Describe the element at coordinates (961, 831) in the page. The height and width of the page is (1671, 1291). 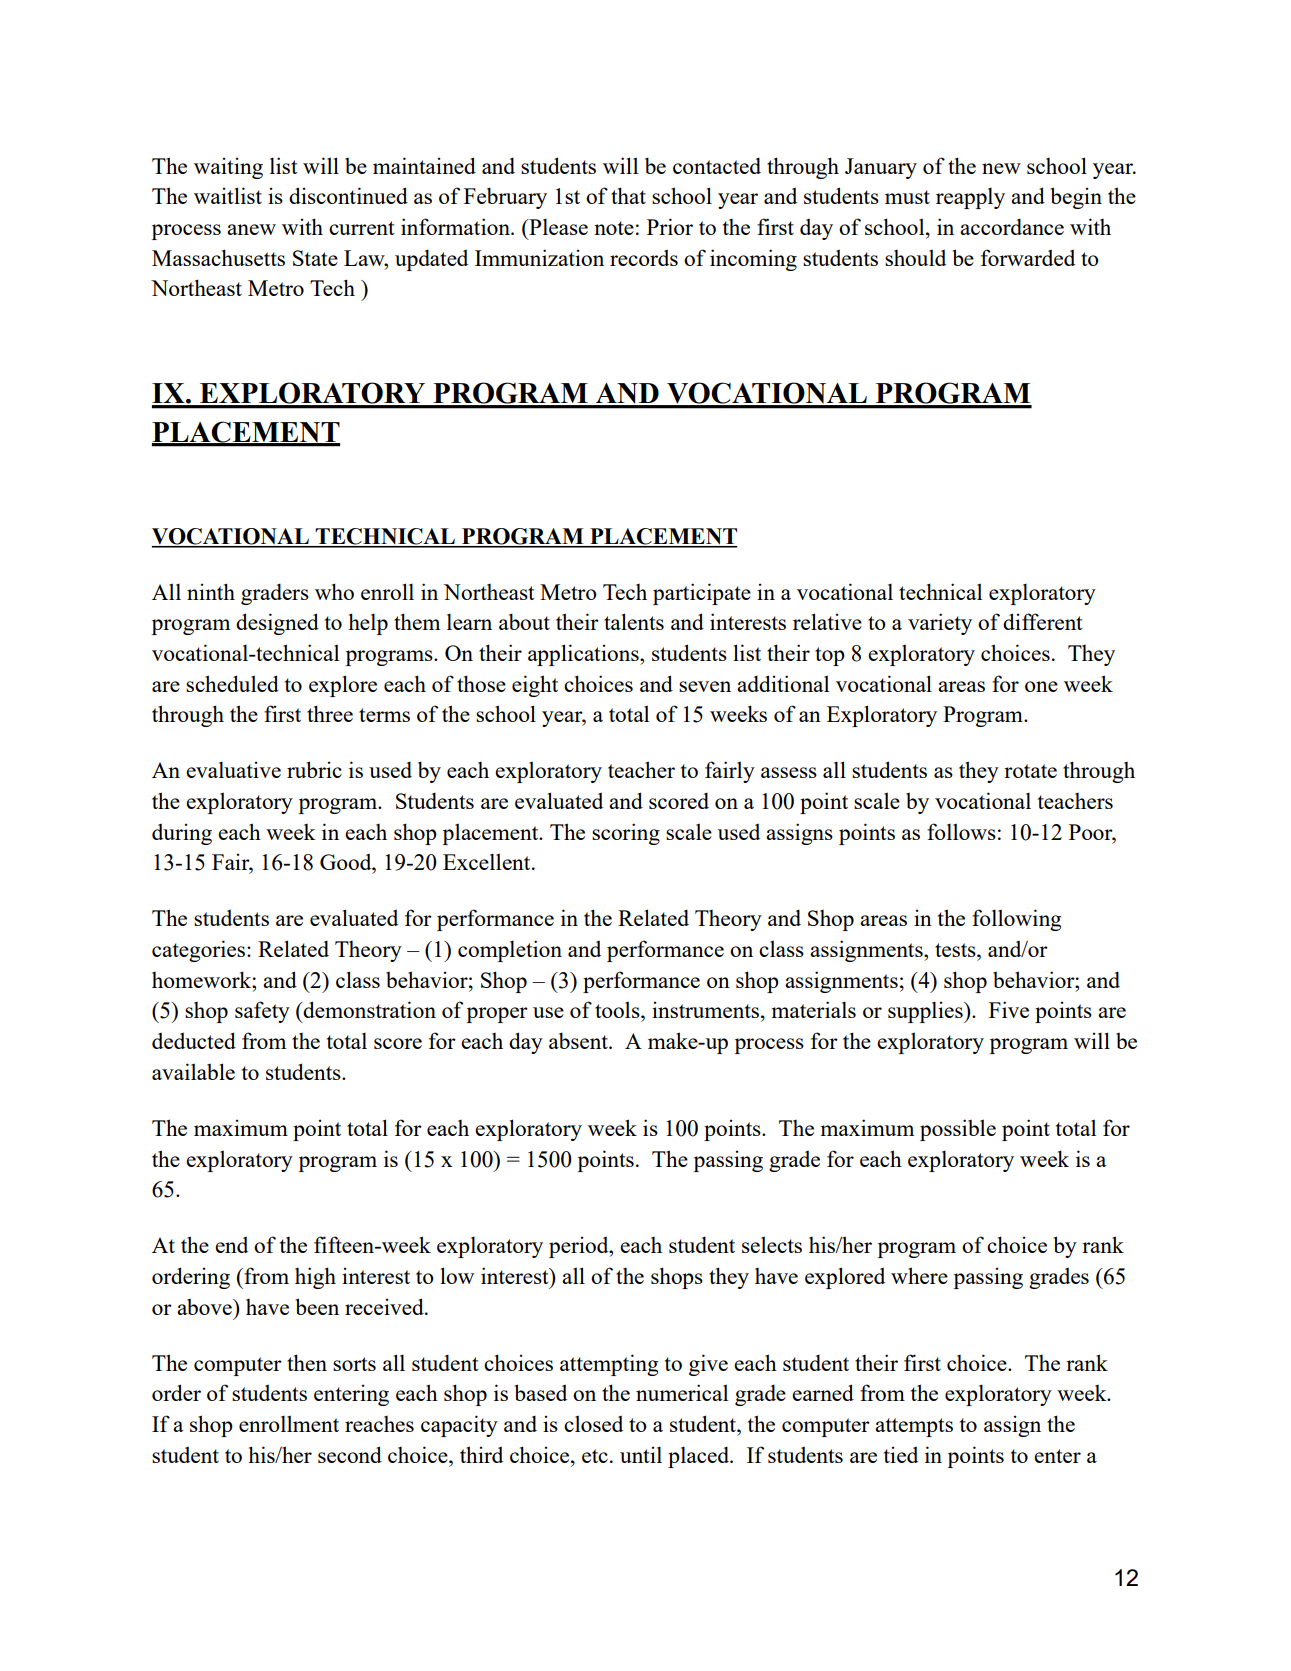
I see `follows` at that location.
